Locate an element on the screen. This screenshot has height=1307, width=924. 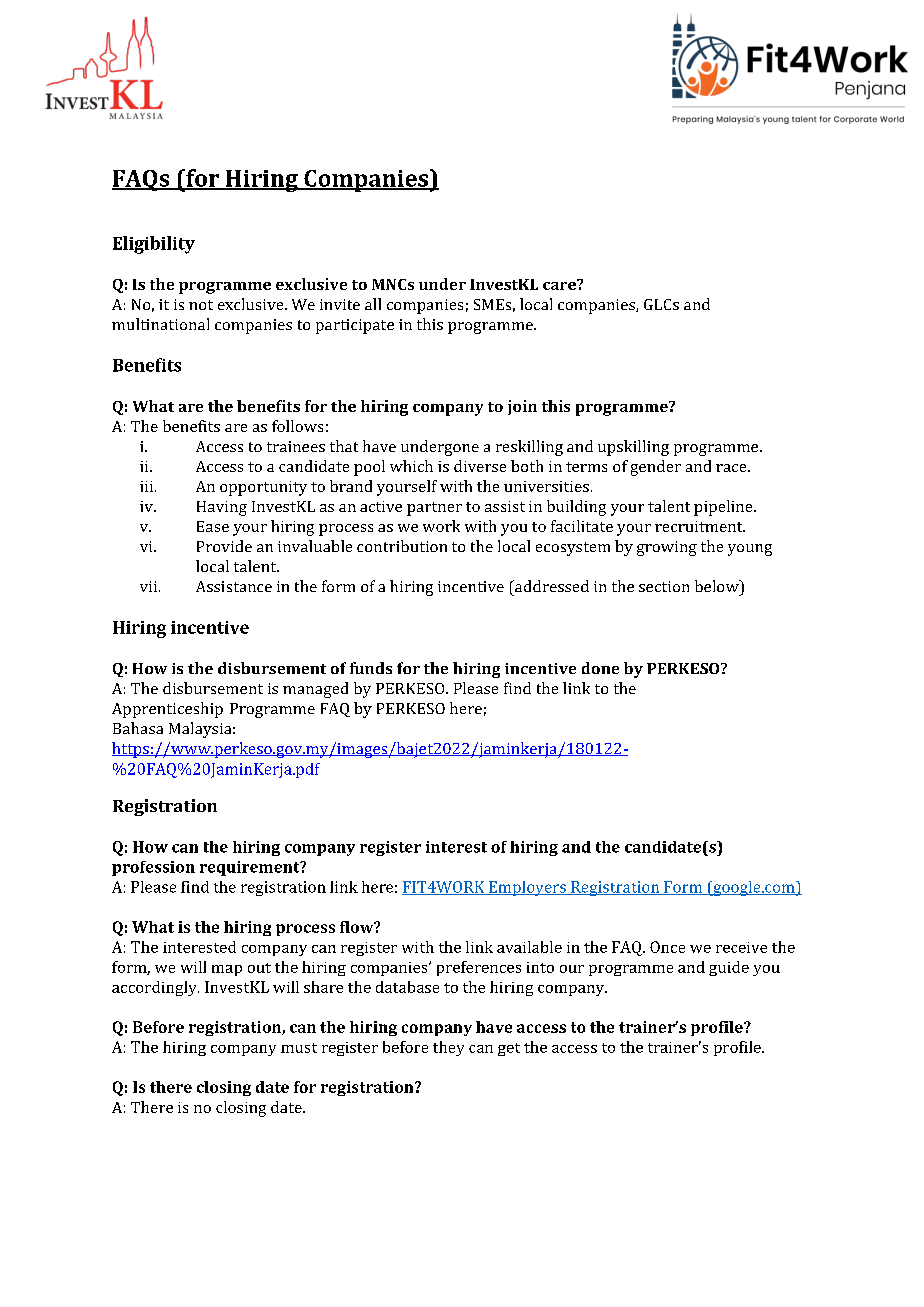
done is located at coordinates (600, 668).
